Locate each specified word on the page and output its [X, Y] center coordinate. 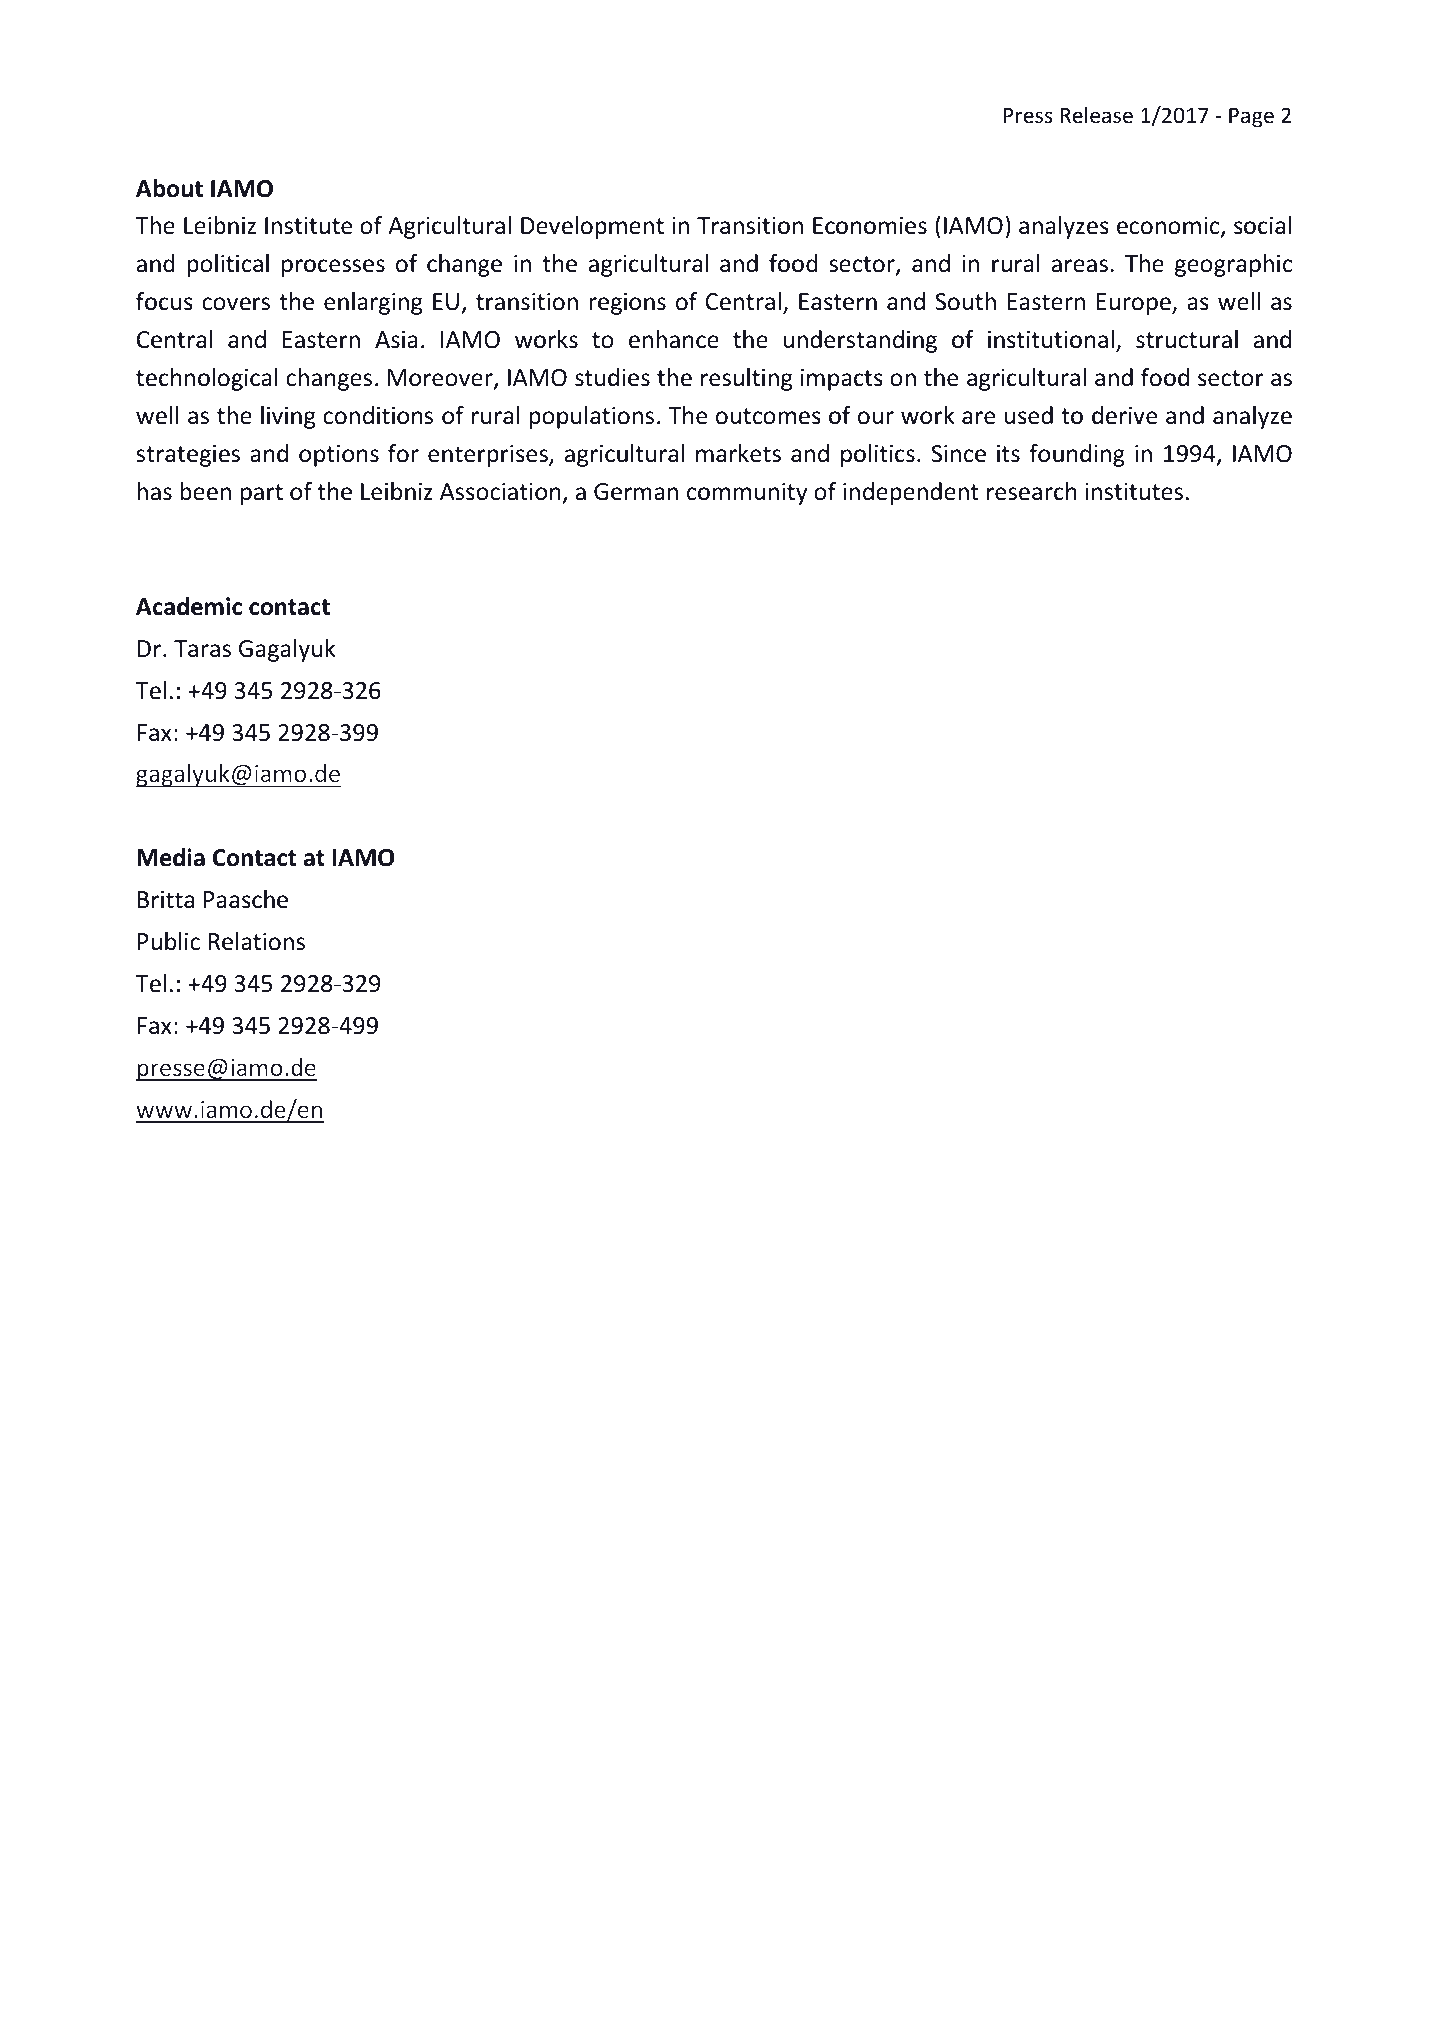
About [169, 188]
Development [592, 227]
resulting [746, 379]
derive [1124, 415]
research [1032, 491]
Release [1096, 115]
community [747, 494]
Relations [257, 941]
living [288, 417]
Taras [202, 649]
